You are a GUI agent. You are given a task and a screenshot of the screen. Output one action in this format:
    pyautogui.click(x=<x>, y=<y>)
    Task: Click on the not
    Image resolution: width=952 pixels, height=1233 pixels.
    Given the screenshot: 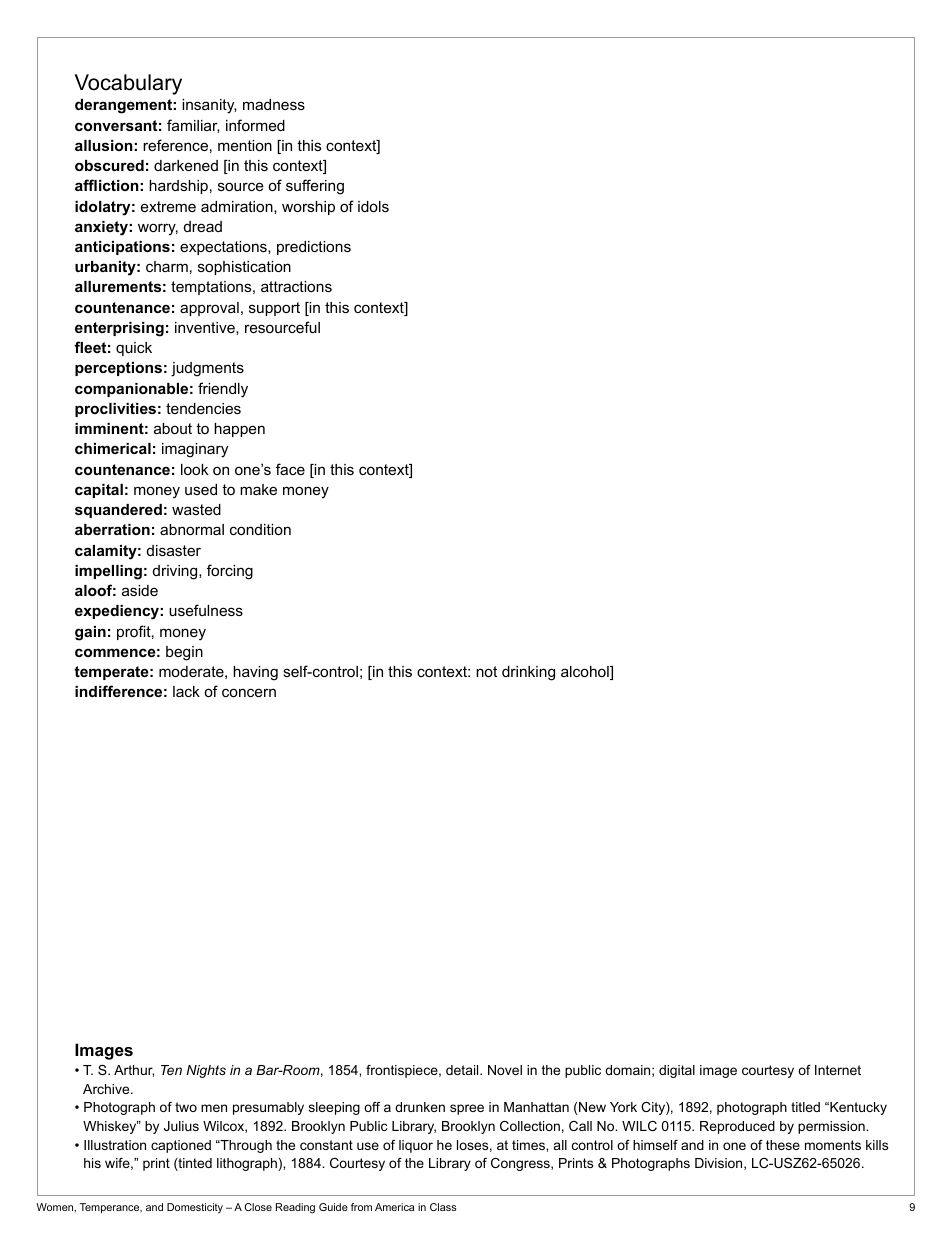 What is the action you would take?
    pyautogui.click(x=486, y=671)
